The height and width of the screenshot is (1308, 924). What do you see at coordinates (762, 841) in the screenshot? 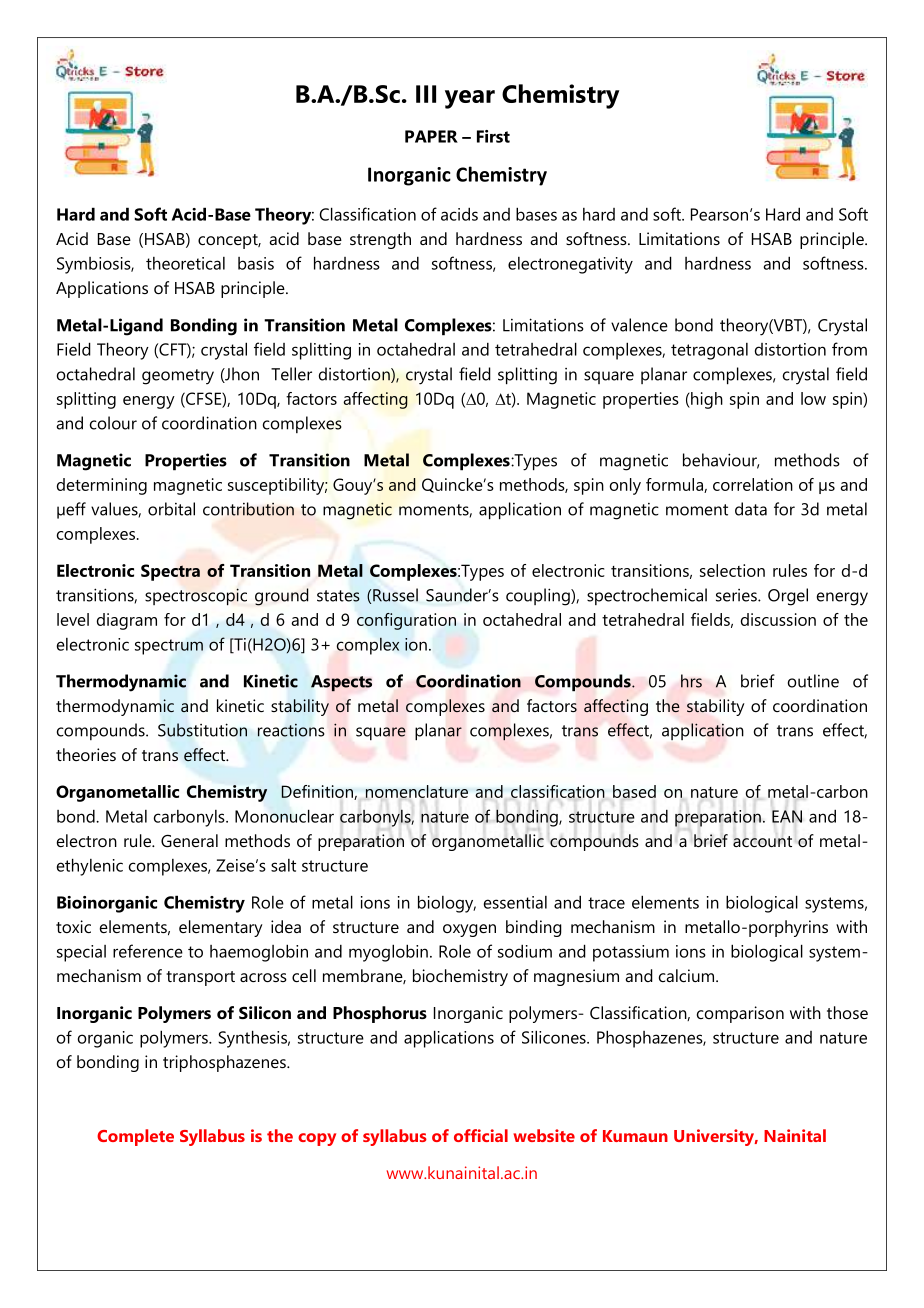
I see `account` at bounding box center [762, 841].
